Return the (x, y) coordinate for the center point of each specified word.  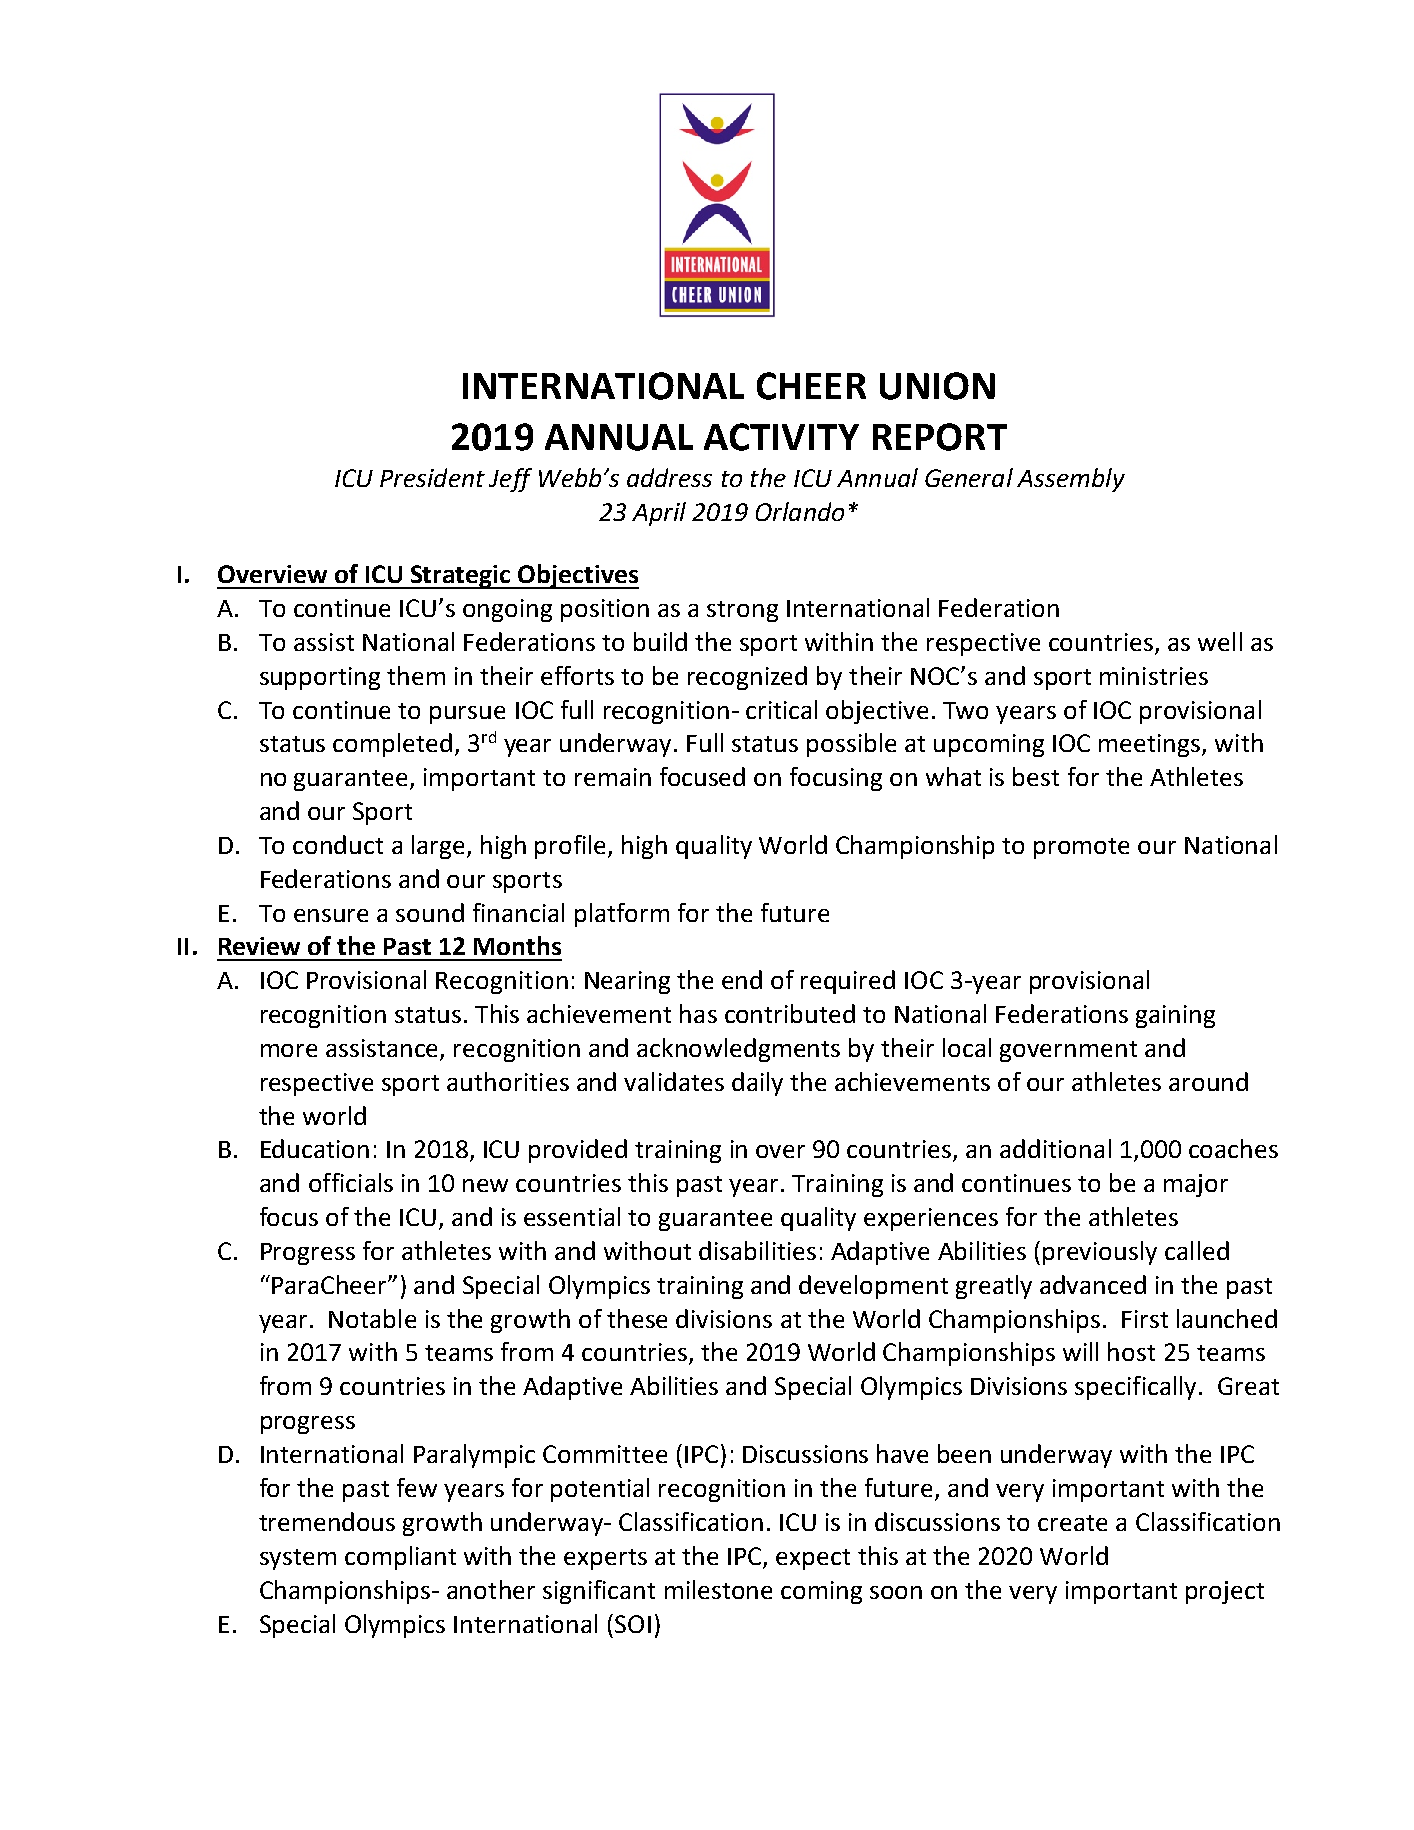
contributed (790, 1013)
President (432, 477)
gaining (1175, 1016)
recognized (747, 678)
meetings (1151, 745)
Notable (372, 1318)
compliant (400, 1558)
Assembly (1071, 480)
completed (392, 745)
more (289, 1050)
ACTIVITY (781, 437)
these (637, 1318)
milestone (718, 1589)
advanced (1093, 1284)
